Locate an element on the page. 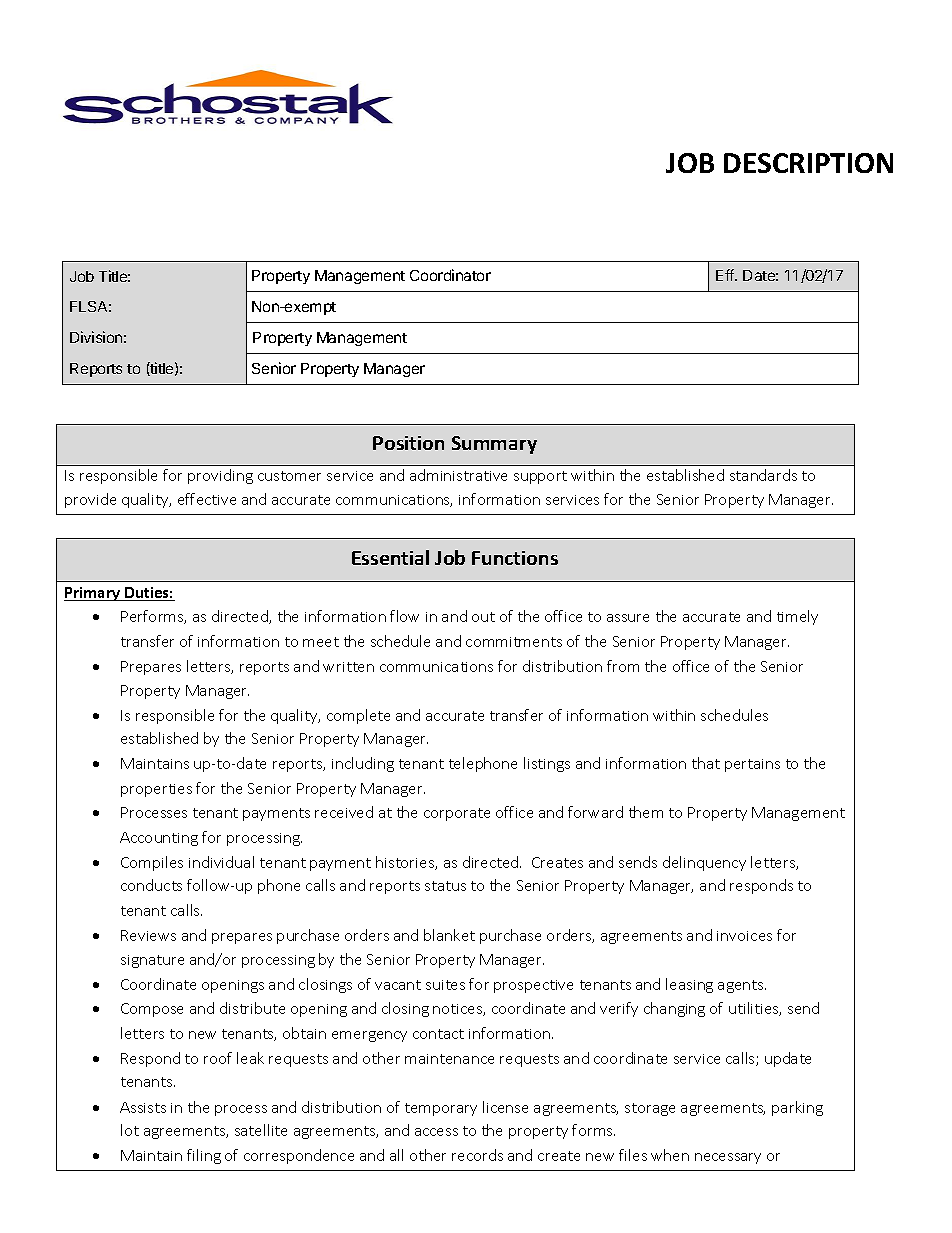  support is located at coordinates (540, 477).
